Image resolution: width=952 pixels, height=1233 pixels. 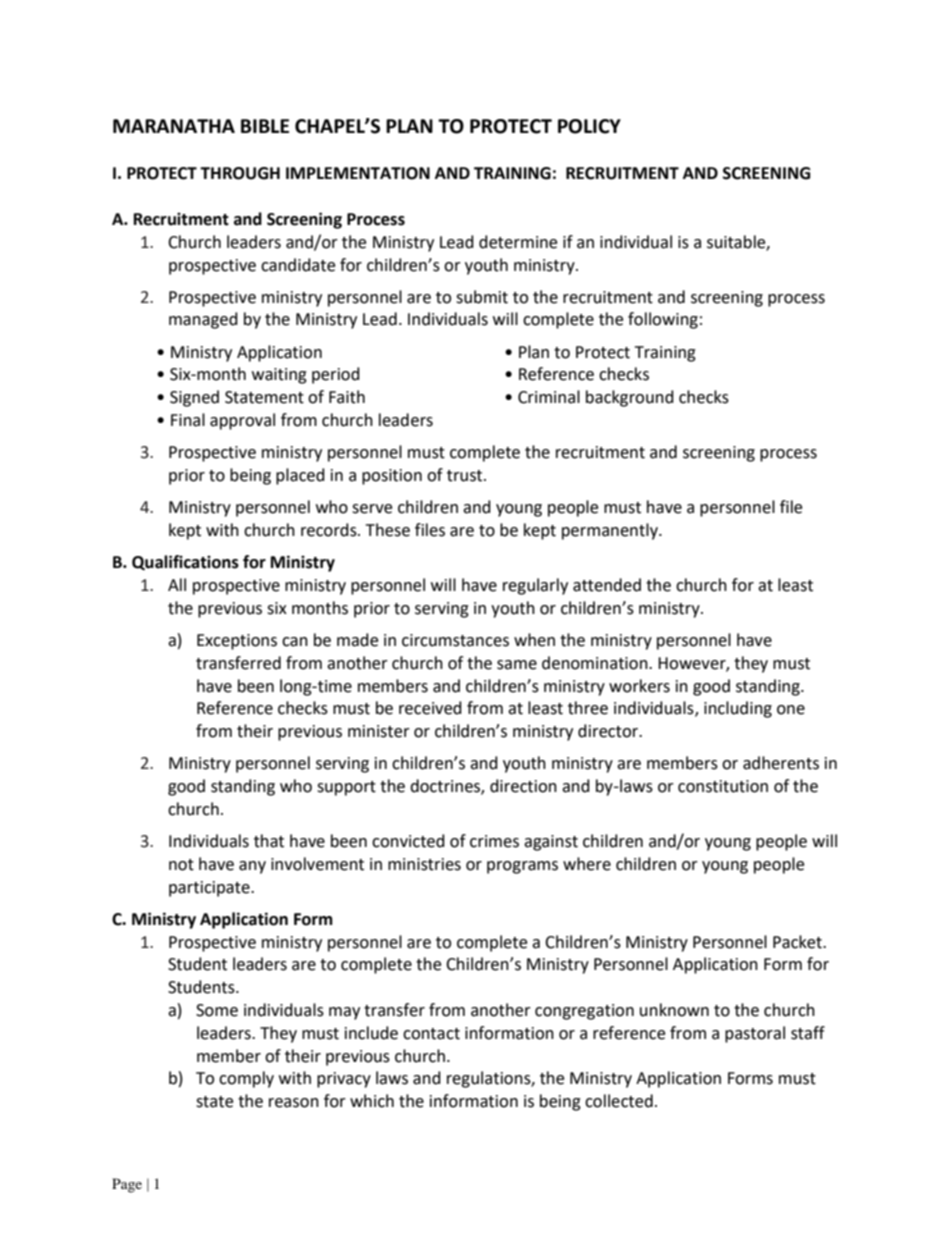 What do you see at coordinates (738, 709) in the image?
I see `including` at bounding box center [738, 709].
